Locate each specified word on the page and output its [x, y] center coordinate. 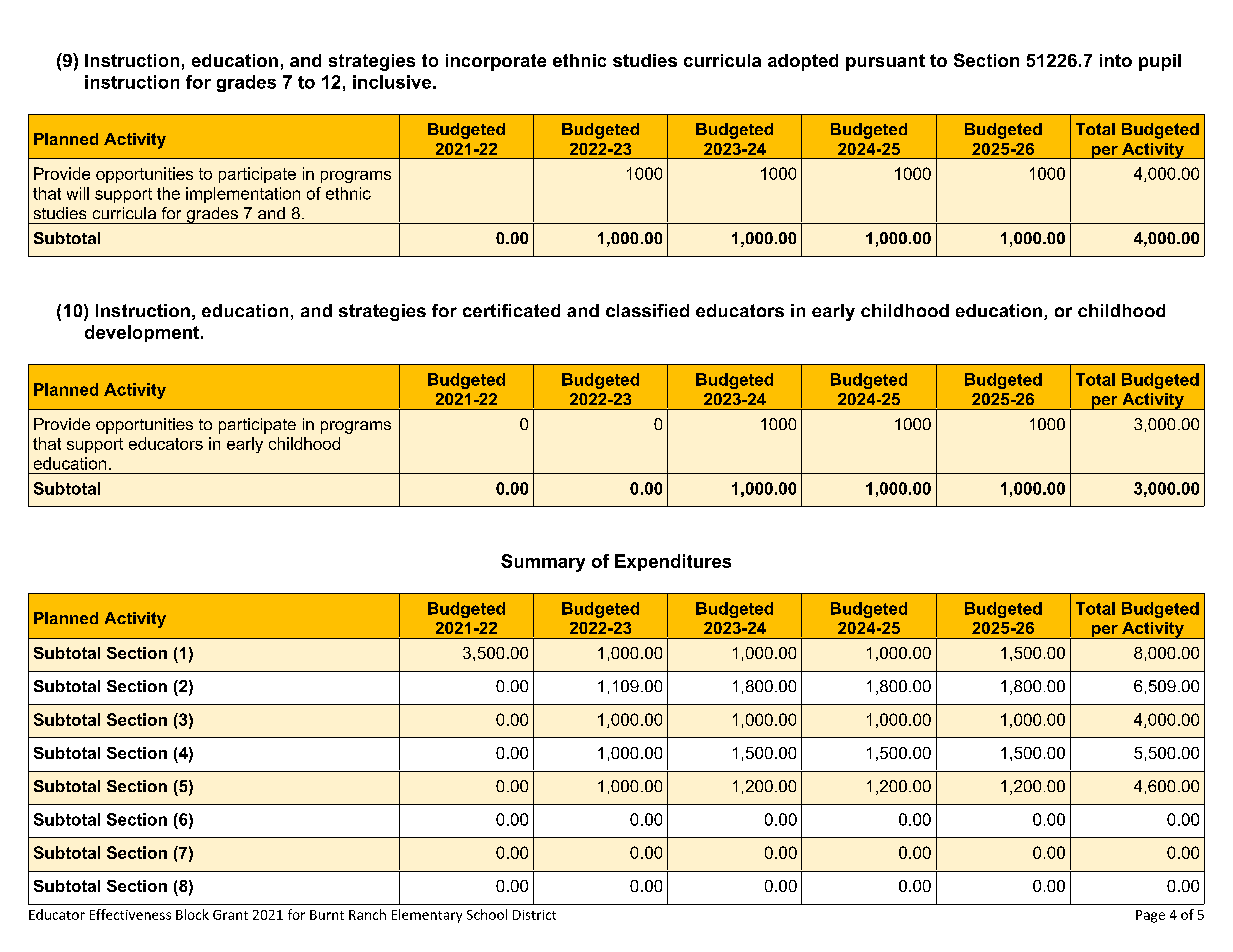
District [534, 915]
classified [647, 310]
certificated [511, 310]
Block [192, 914]
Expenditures [673, 562]
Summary [543, 563]
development [143, 333]
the [168, 193]
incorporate [496, 62]
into [1116, 60]
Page [1150, 916]
